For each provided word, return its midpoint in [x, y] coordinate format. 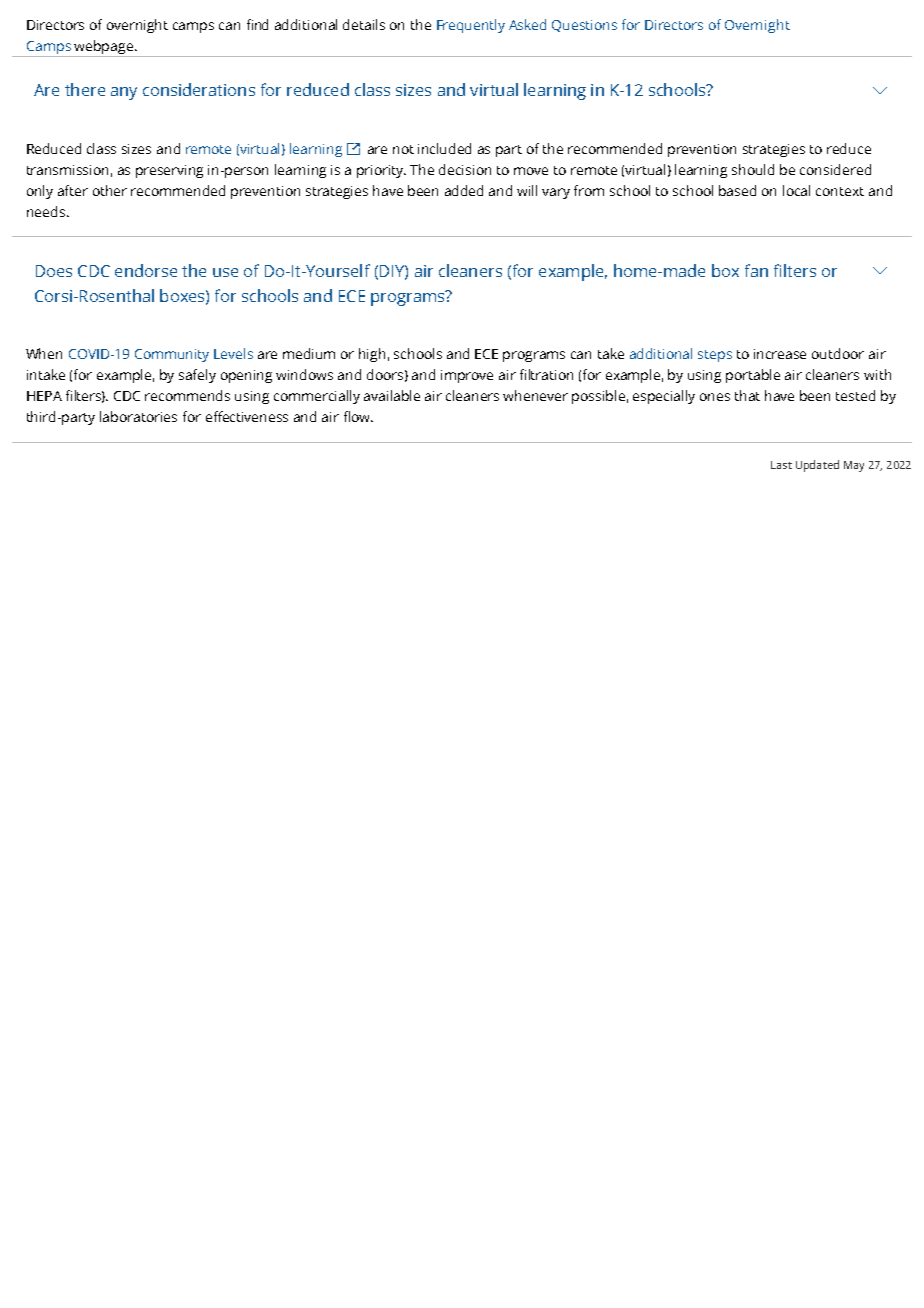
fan [756, 270]
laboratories [138, 416]
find [257, 24]
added [464, 190]
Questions [584, 26]
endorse [146, 270]
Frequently [471, 26]
